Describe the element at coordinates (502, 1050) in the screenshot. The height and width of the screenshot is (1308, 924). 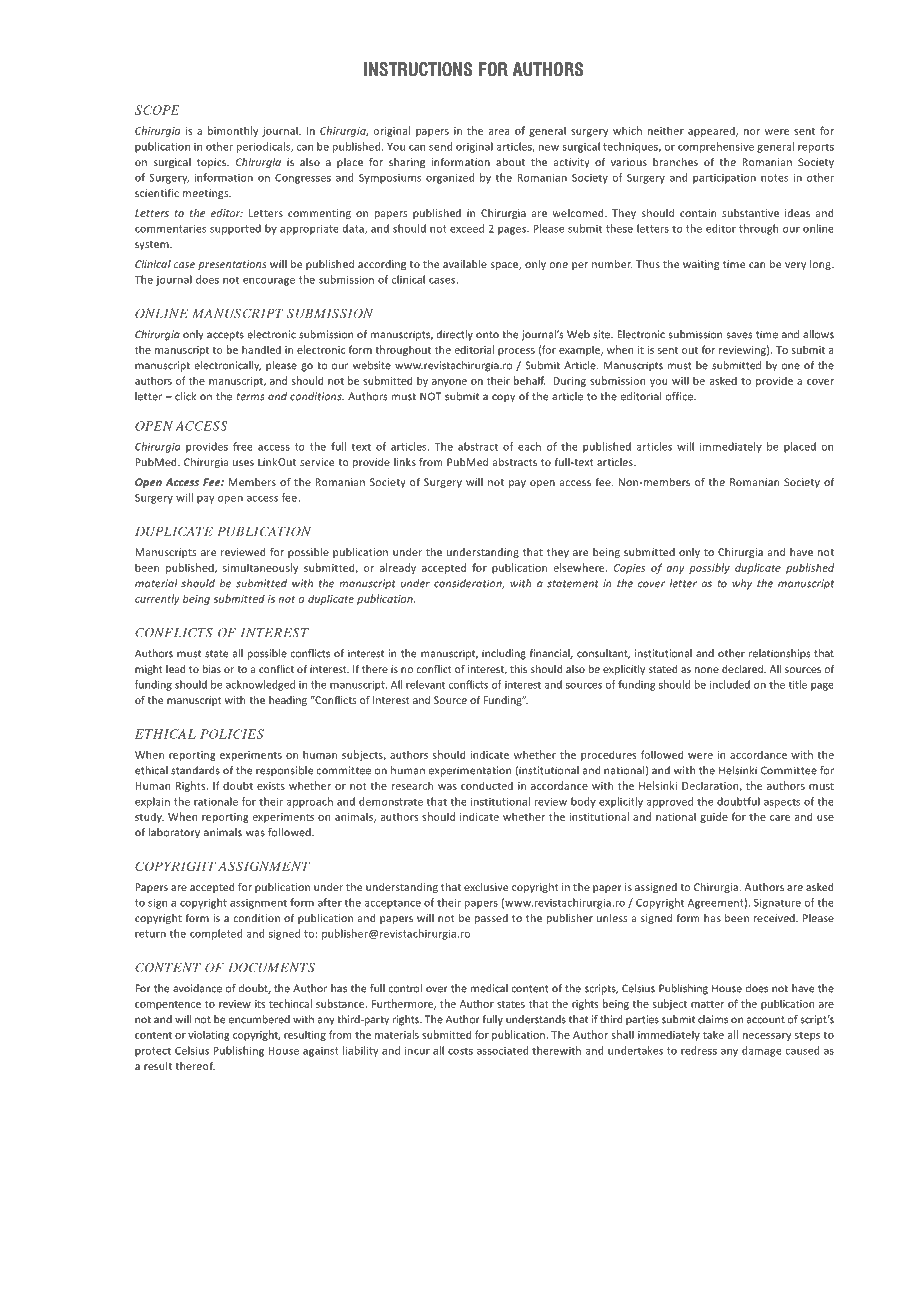
I see `associated` at that location.
